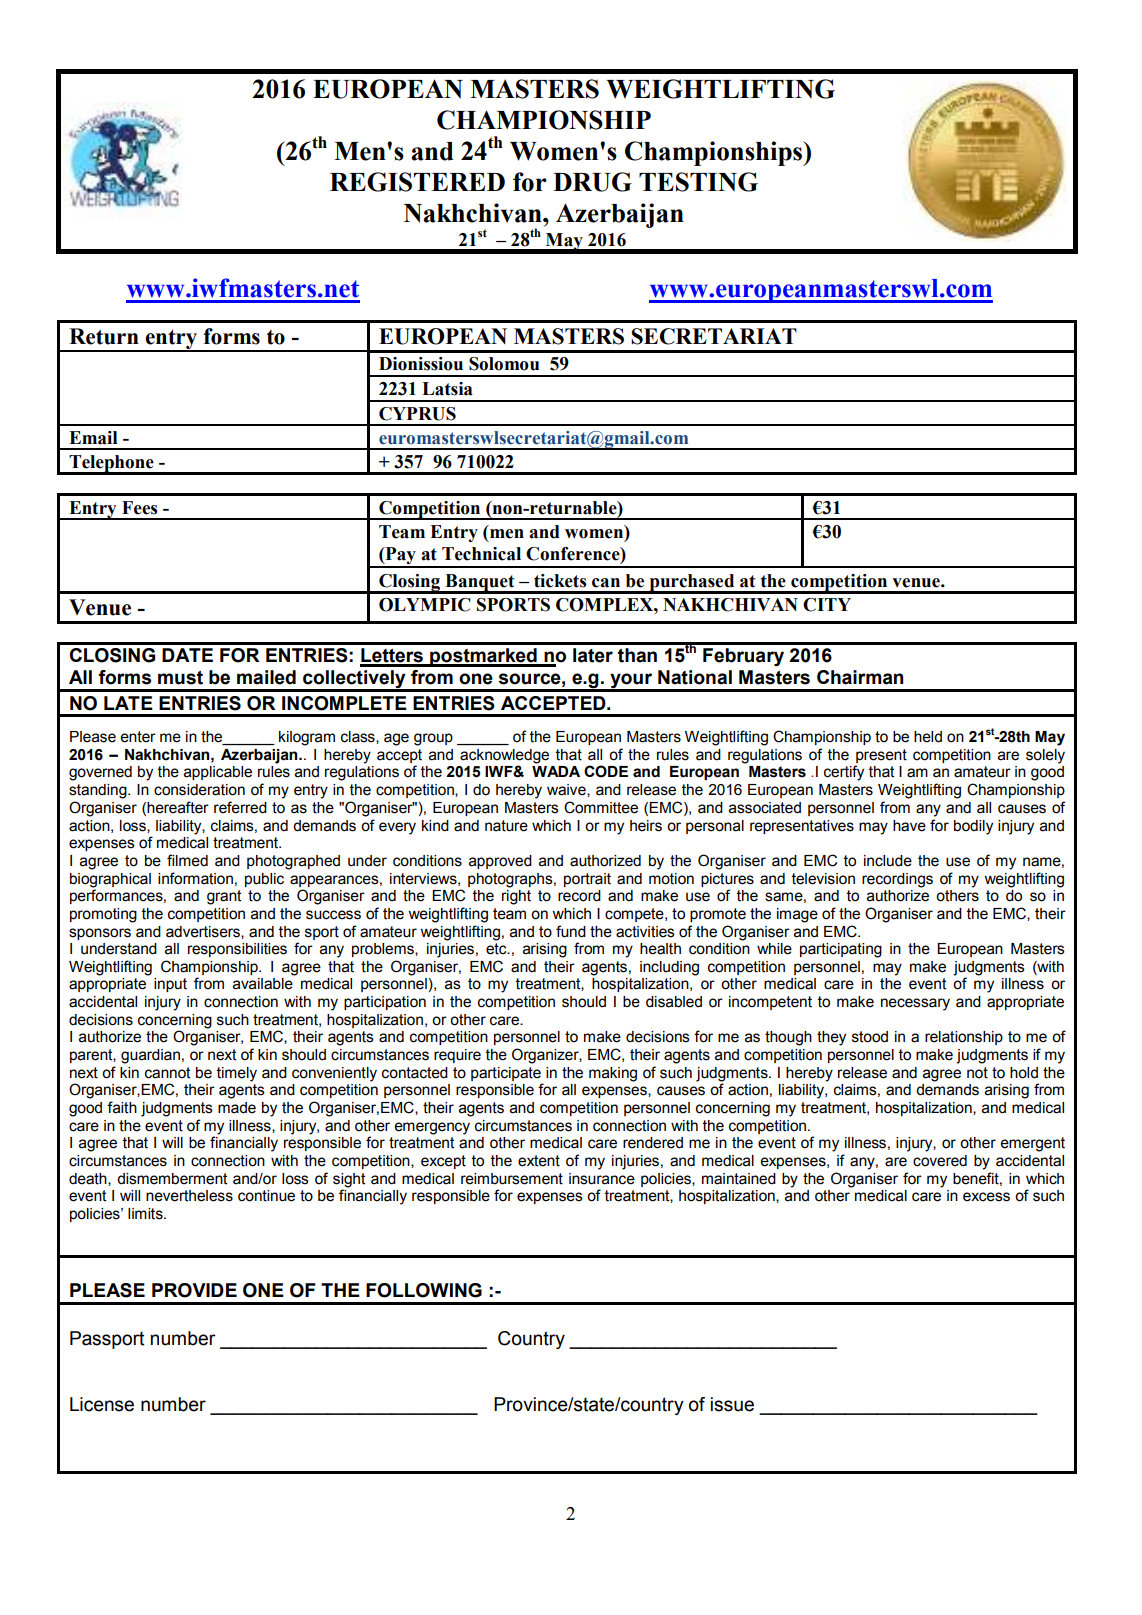 This screenshot has width=1142, height=1615. What do you see at coordinates (560, 581) in the screenshot?
I see `tickets` at bounding box center [560, 581].
